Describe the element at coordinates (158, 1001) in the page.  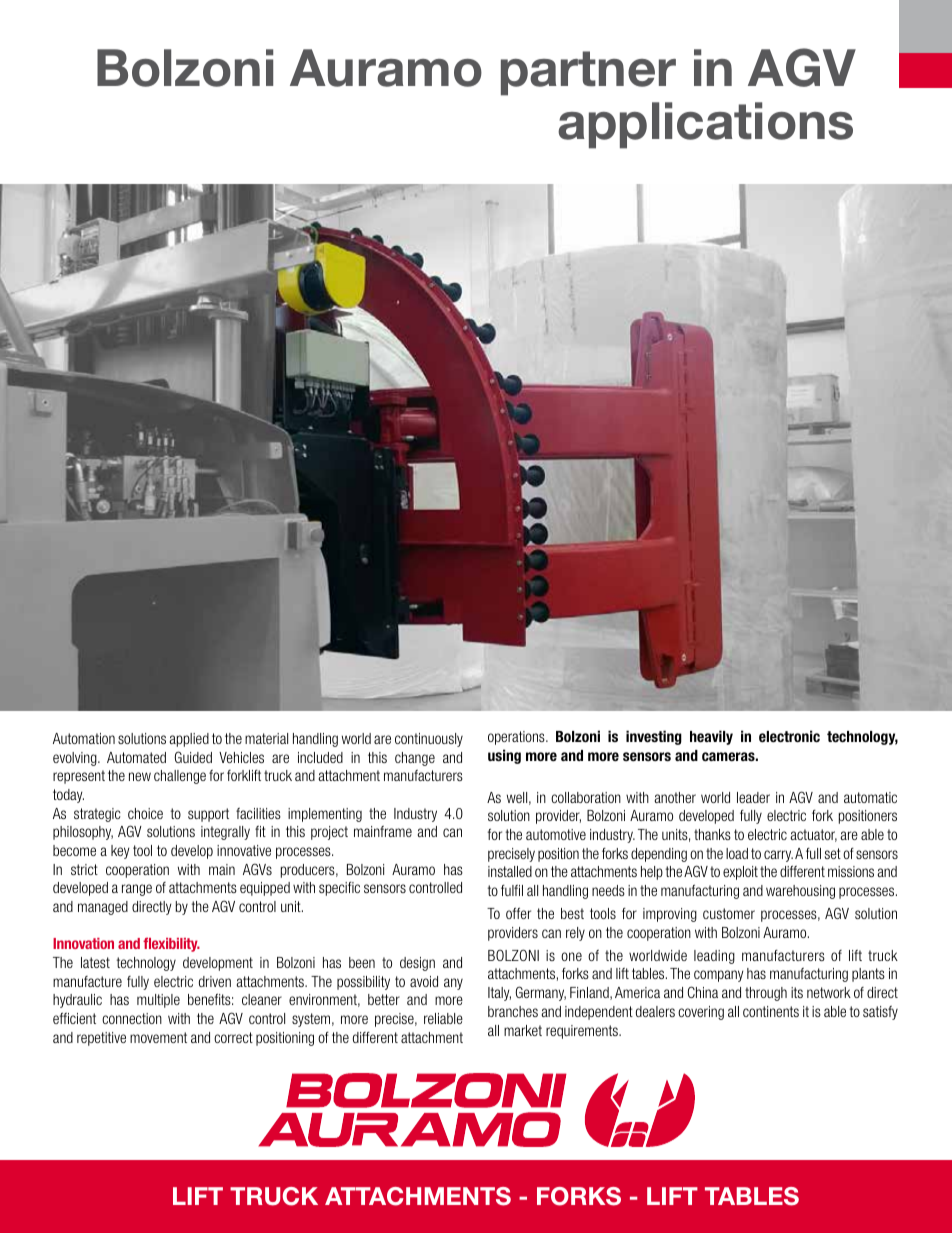
I see `multiple` at that location.
